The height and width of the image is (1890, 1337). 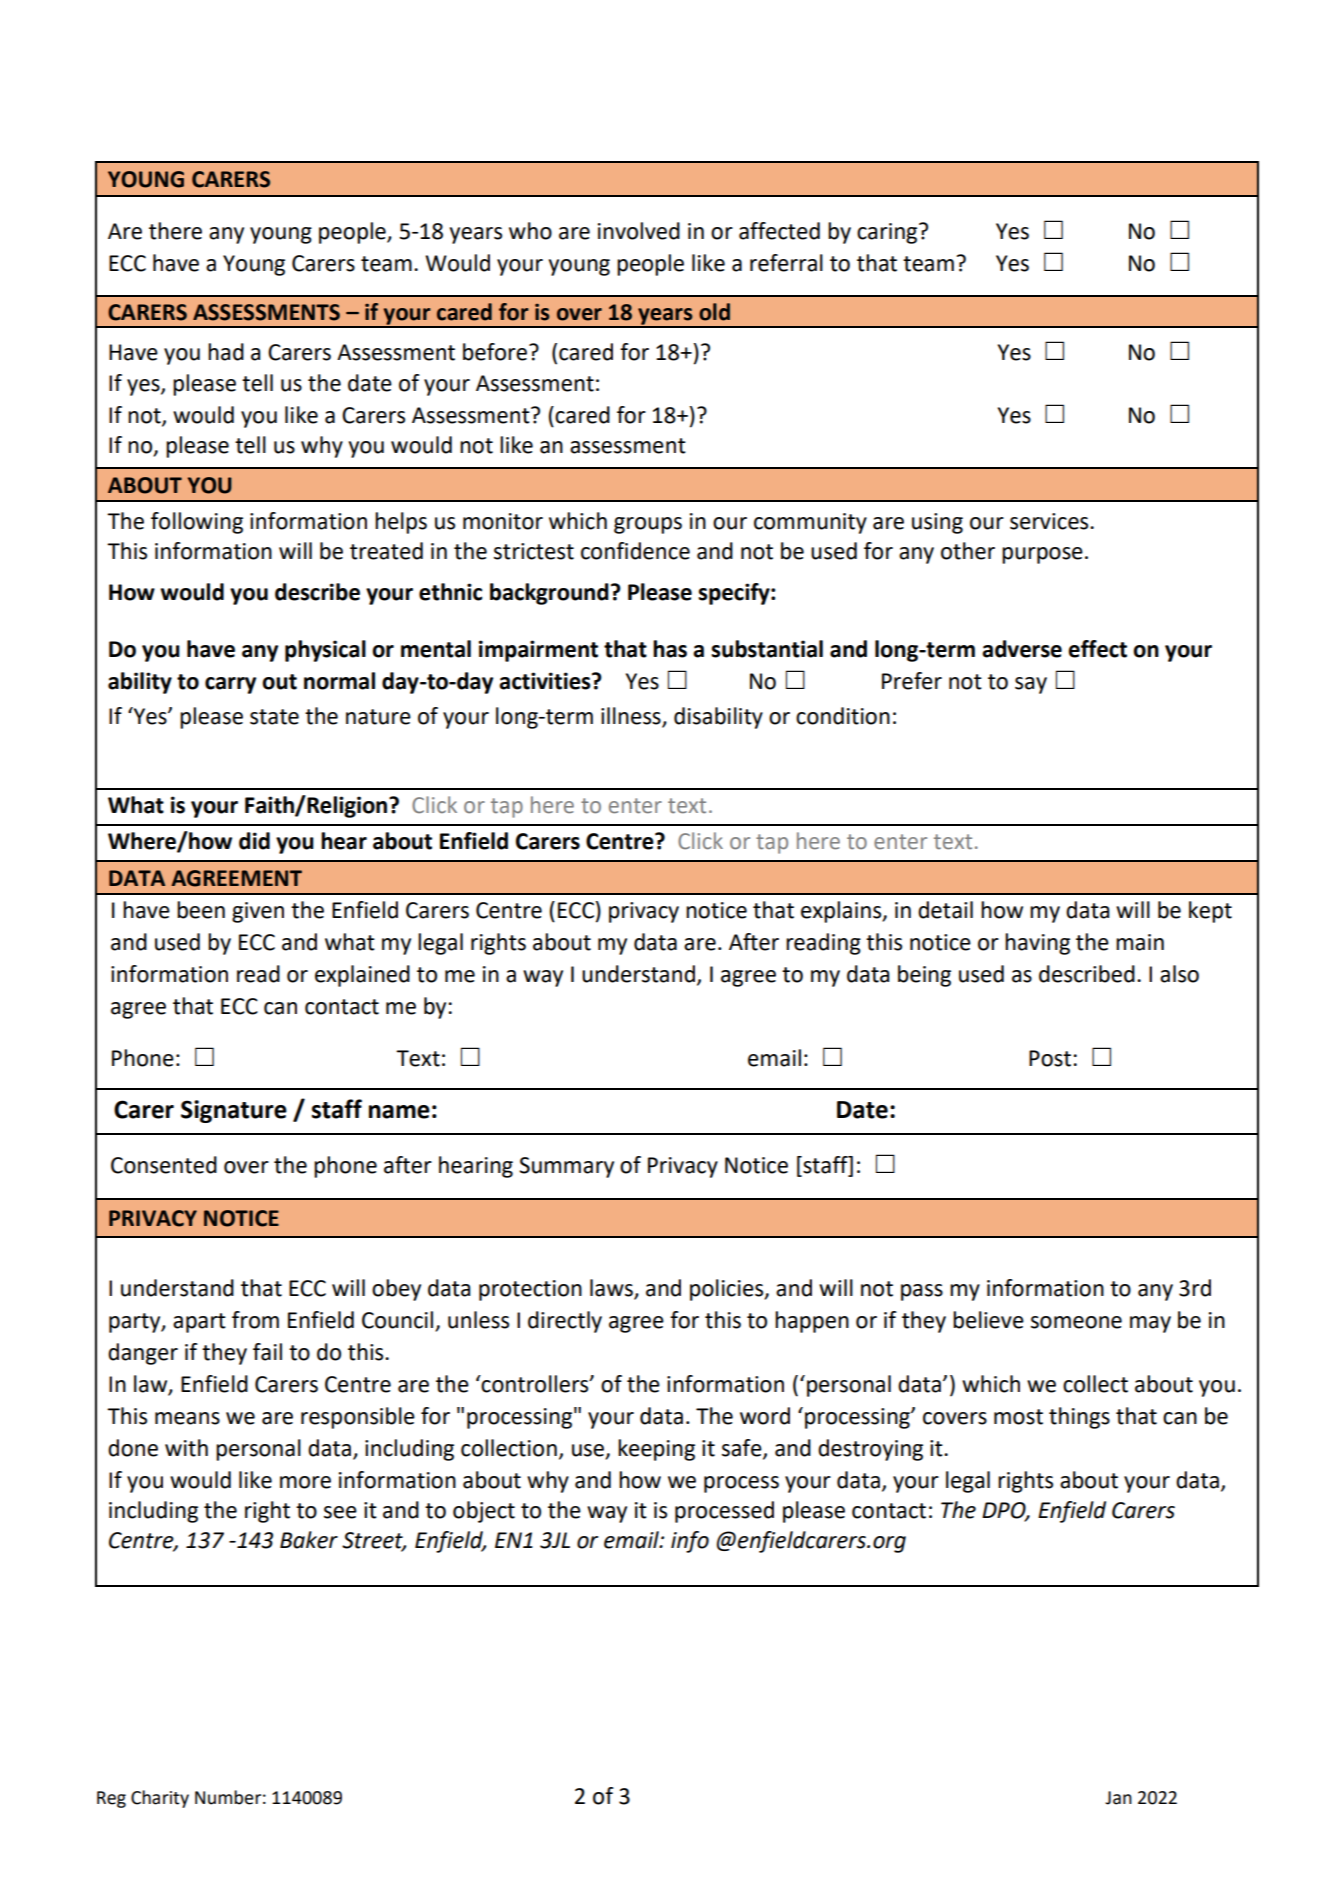 What do you see at coordinates (1118, 1798) in the image?
I see `Jan` at bounding box center [1118, 1798].
